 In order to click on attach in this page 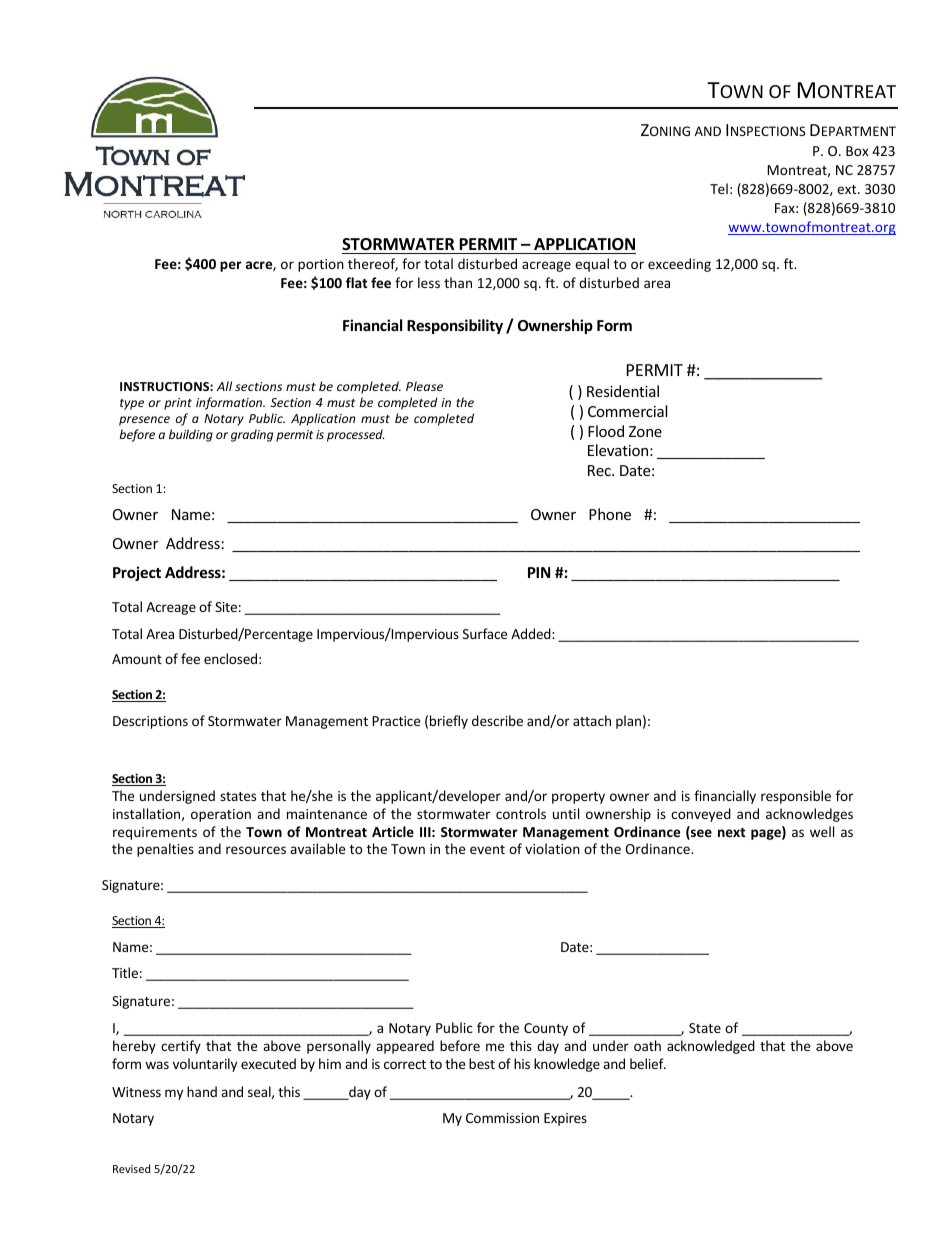, I will do `click(592, 720)`.
